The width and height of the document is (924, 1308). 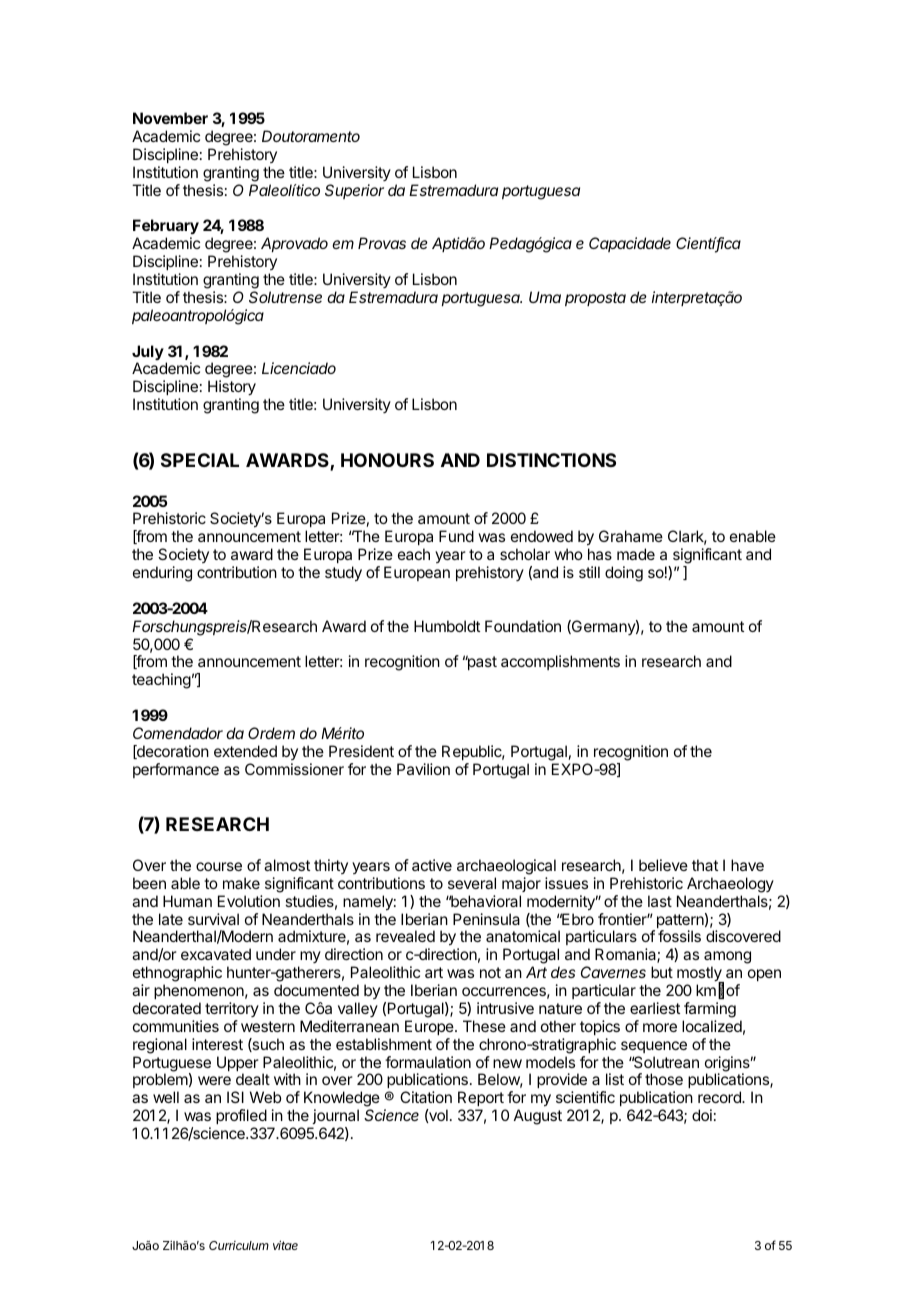 I want to click on Report, so click(x=482, y=1100).
